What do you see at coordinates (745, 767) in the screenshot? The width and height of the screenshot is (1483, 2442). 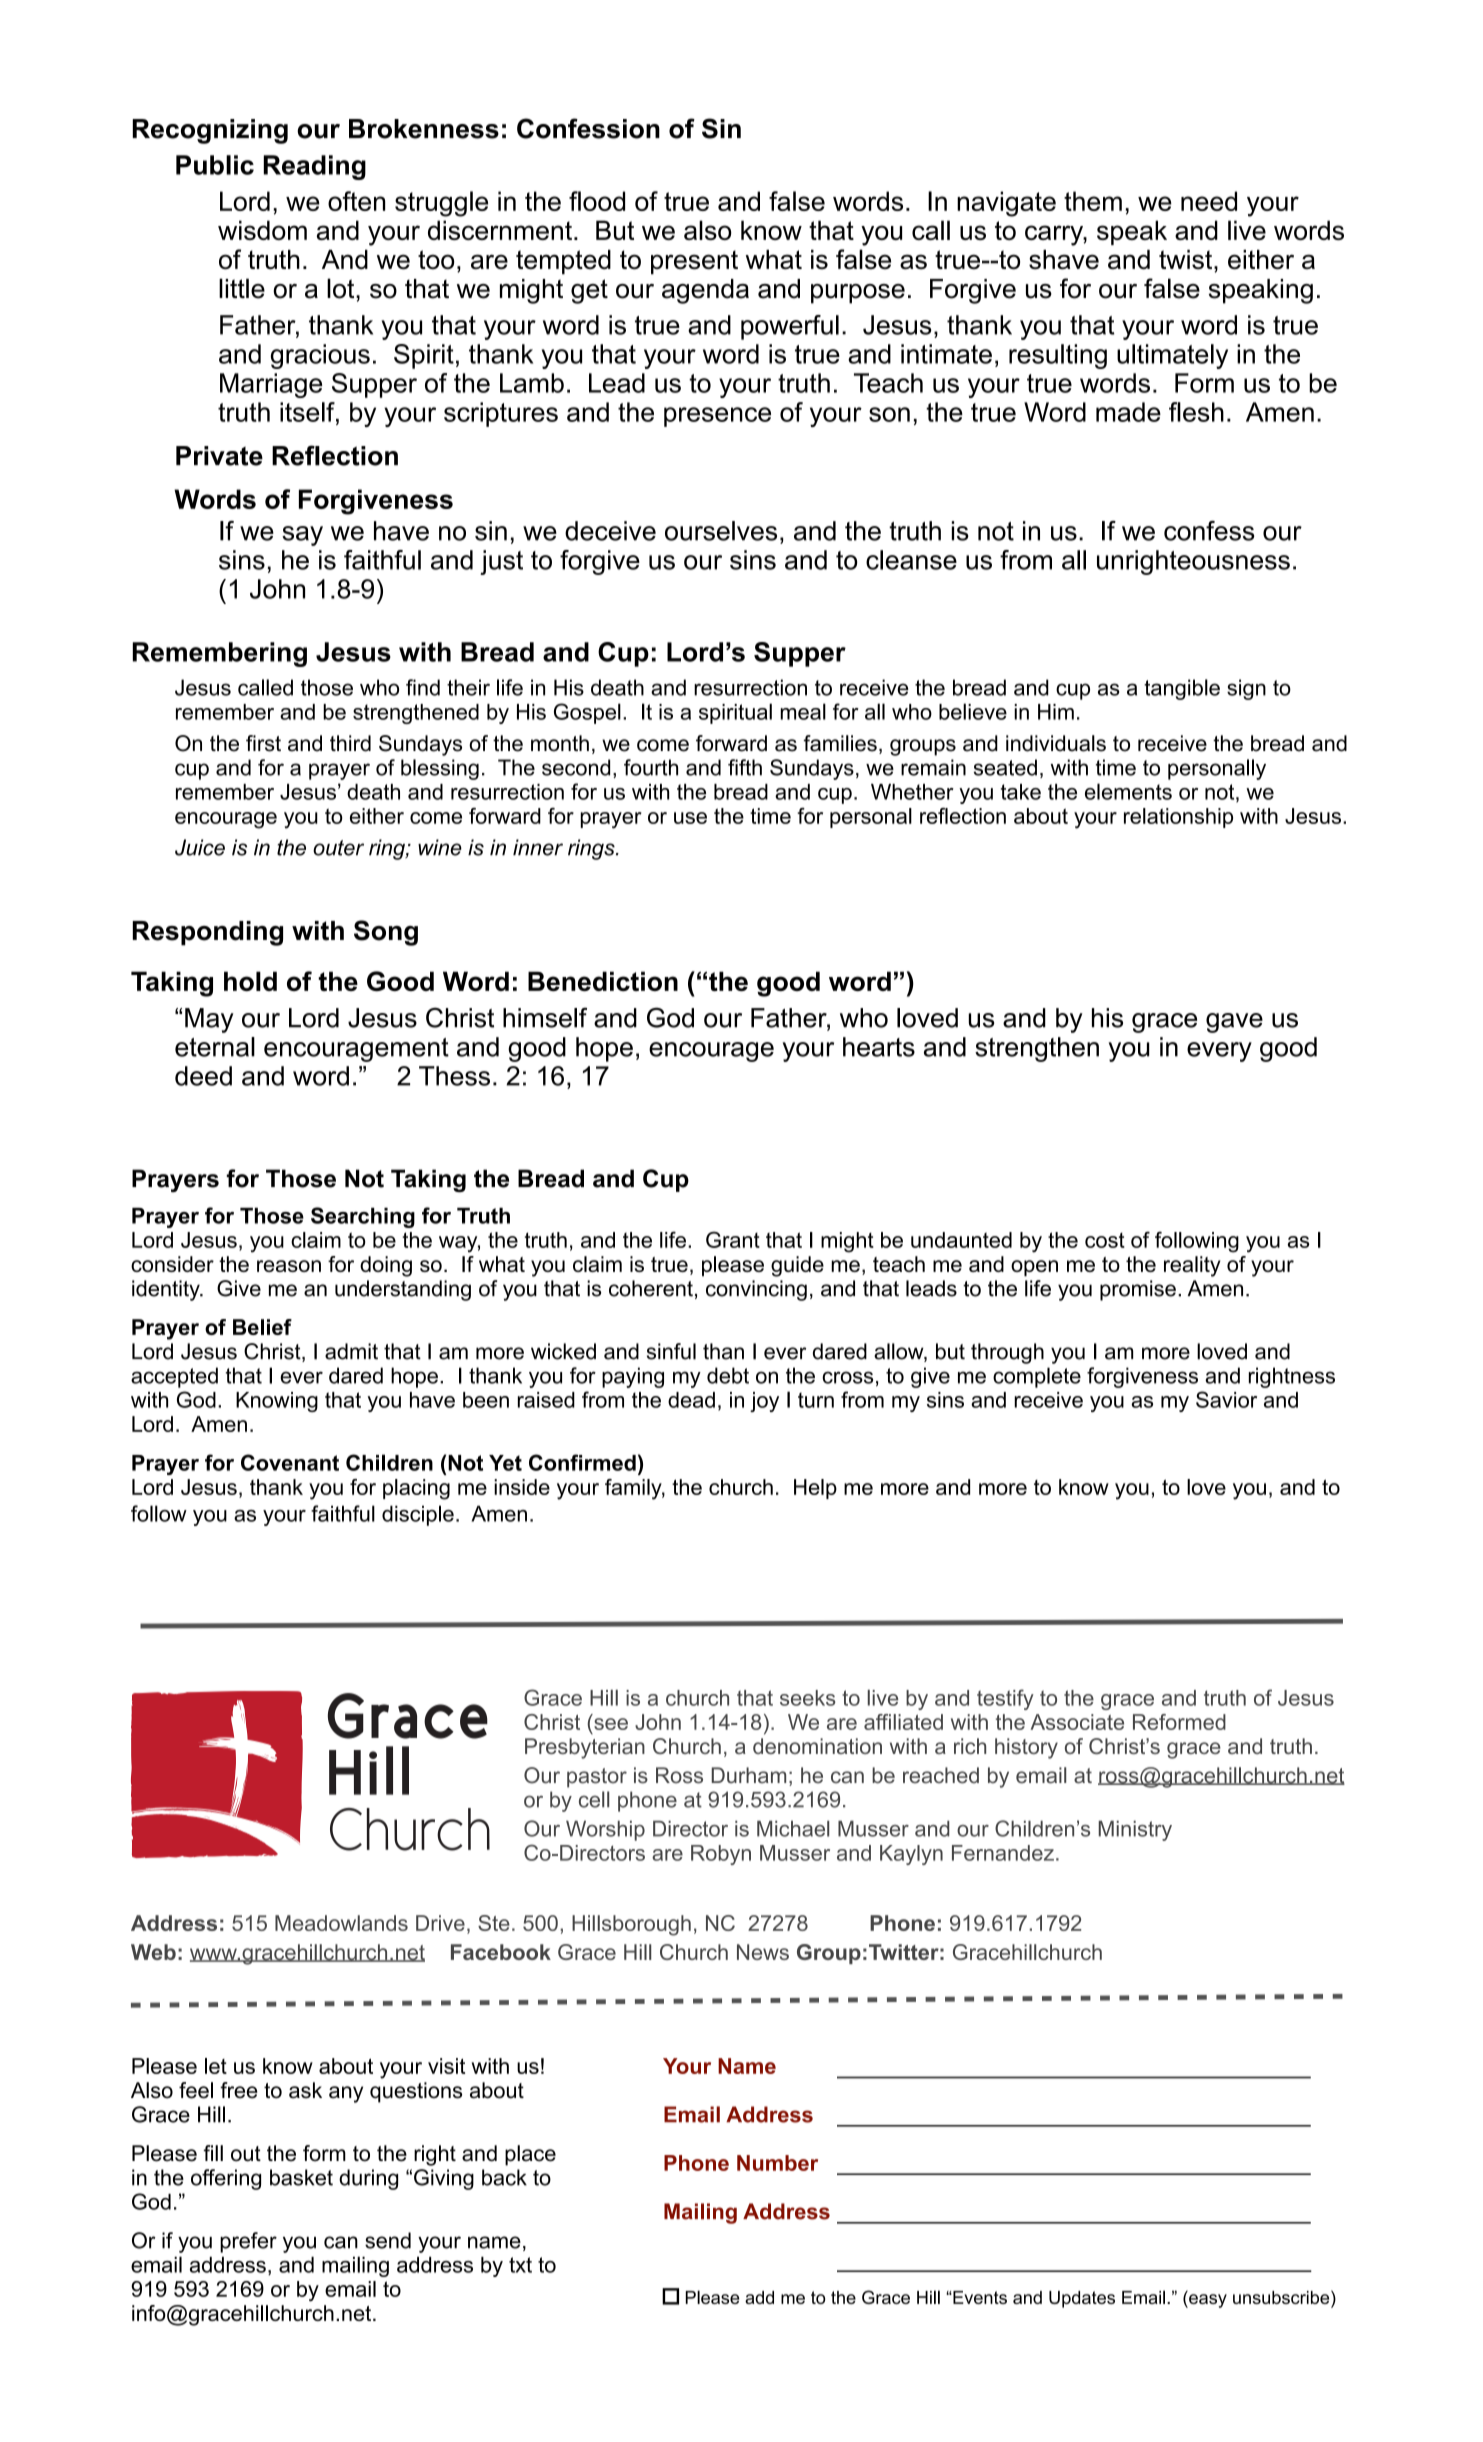 I see `fifth` at bounding box center [745, 767].
